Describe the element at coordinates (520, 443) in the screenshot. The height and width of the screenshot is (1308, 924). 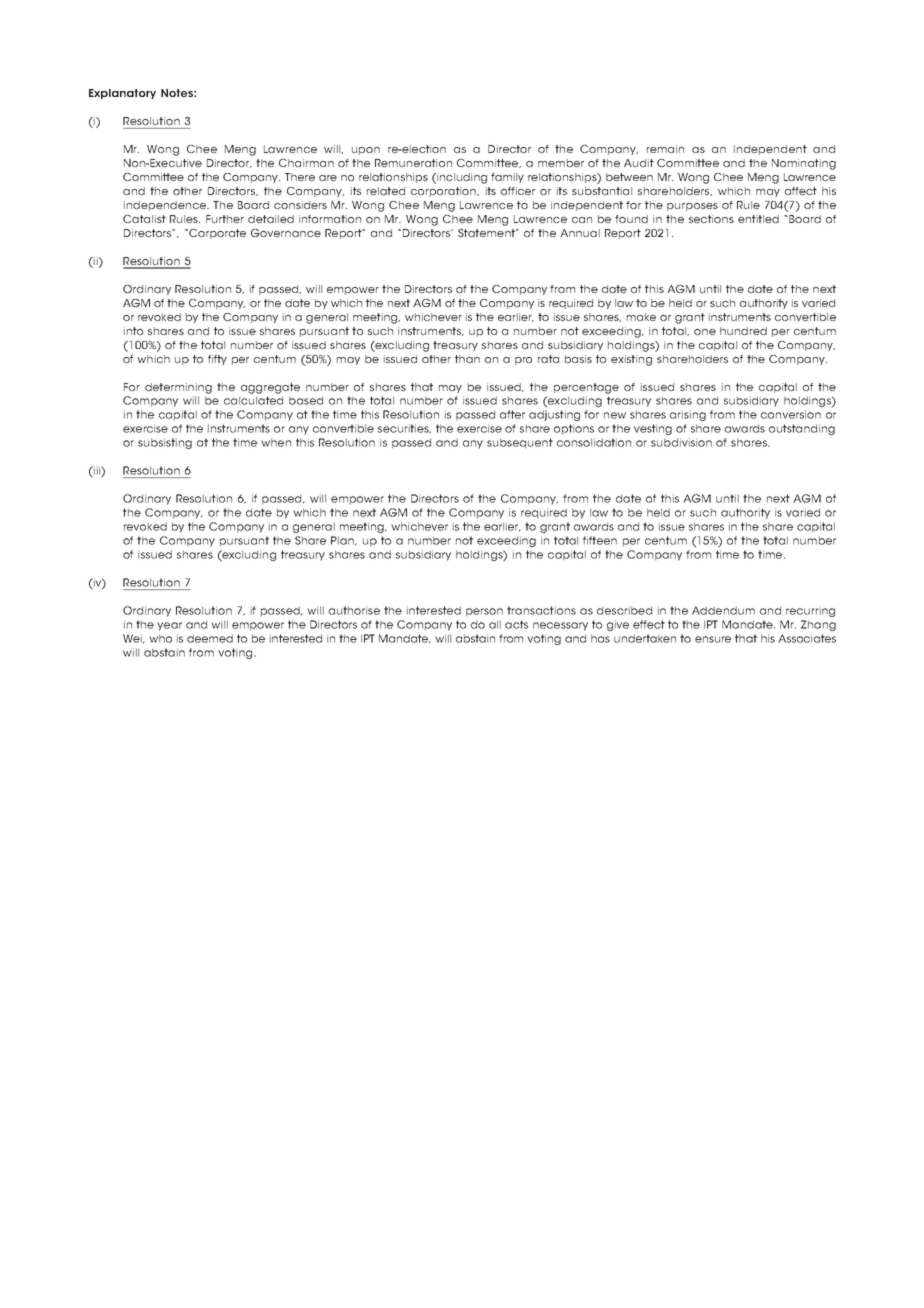
I see `subsequent` at that location.
